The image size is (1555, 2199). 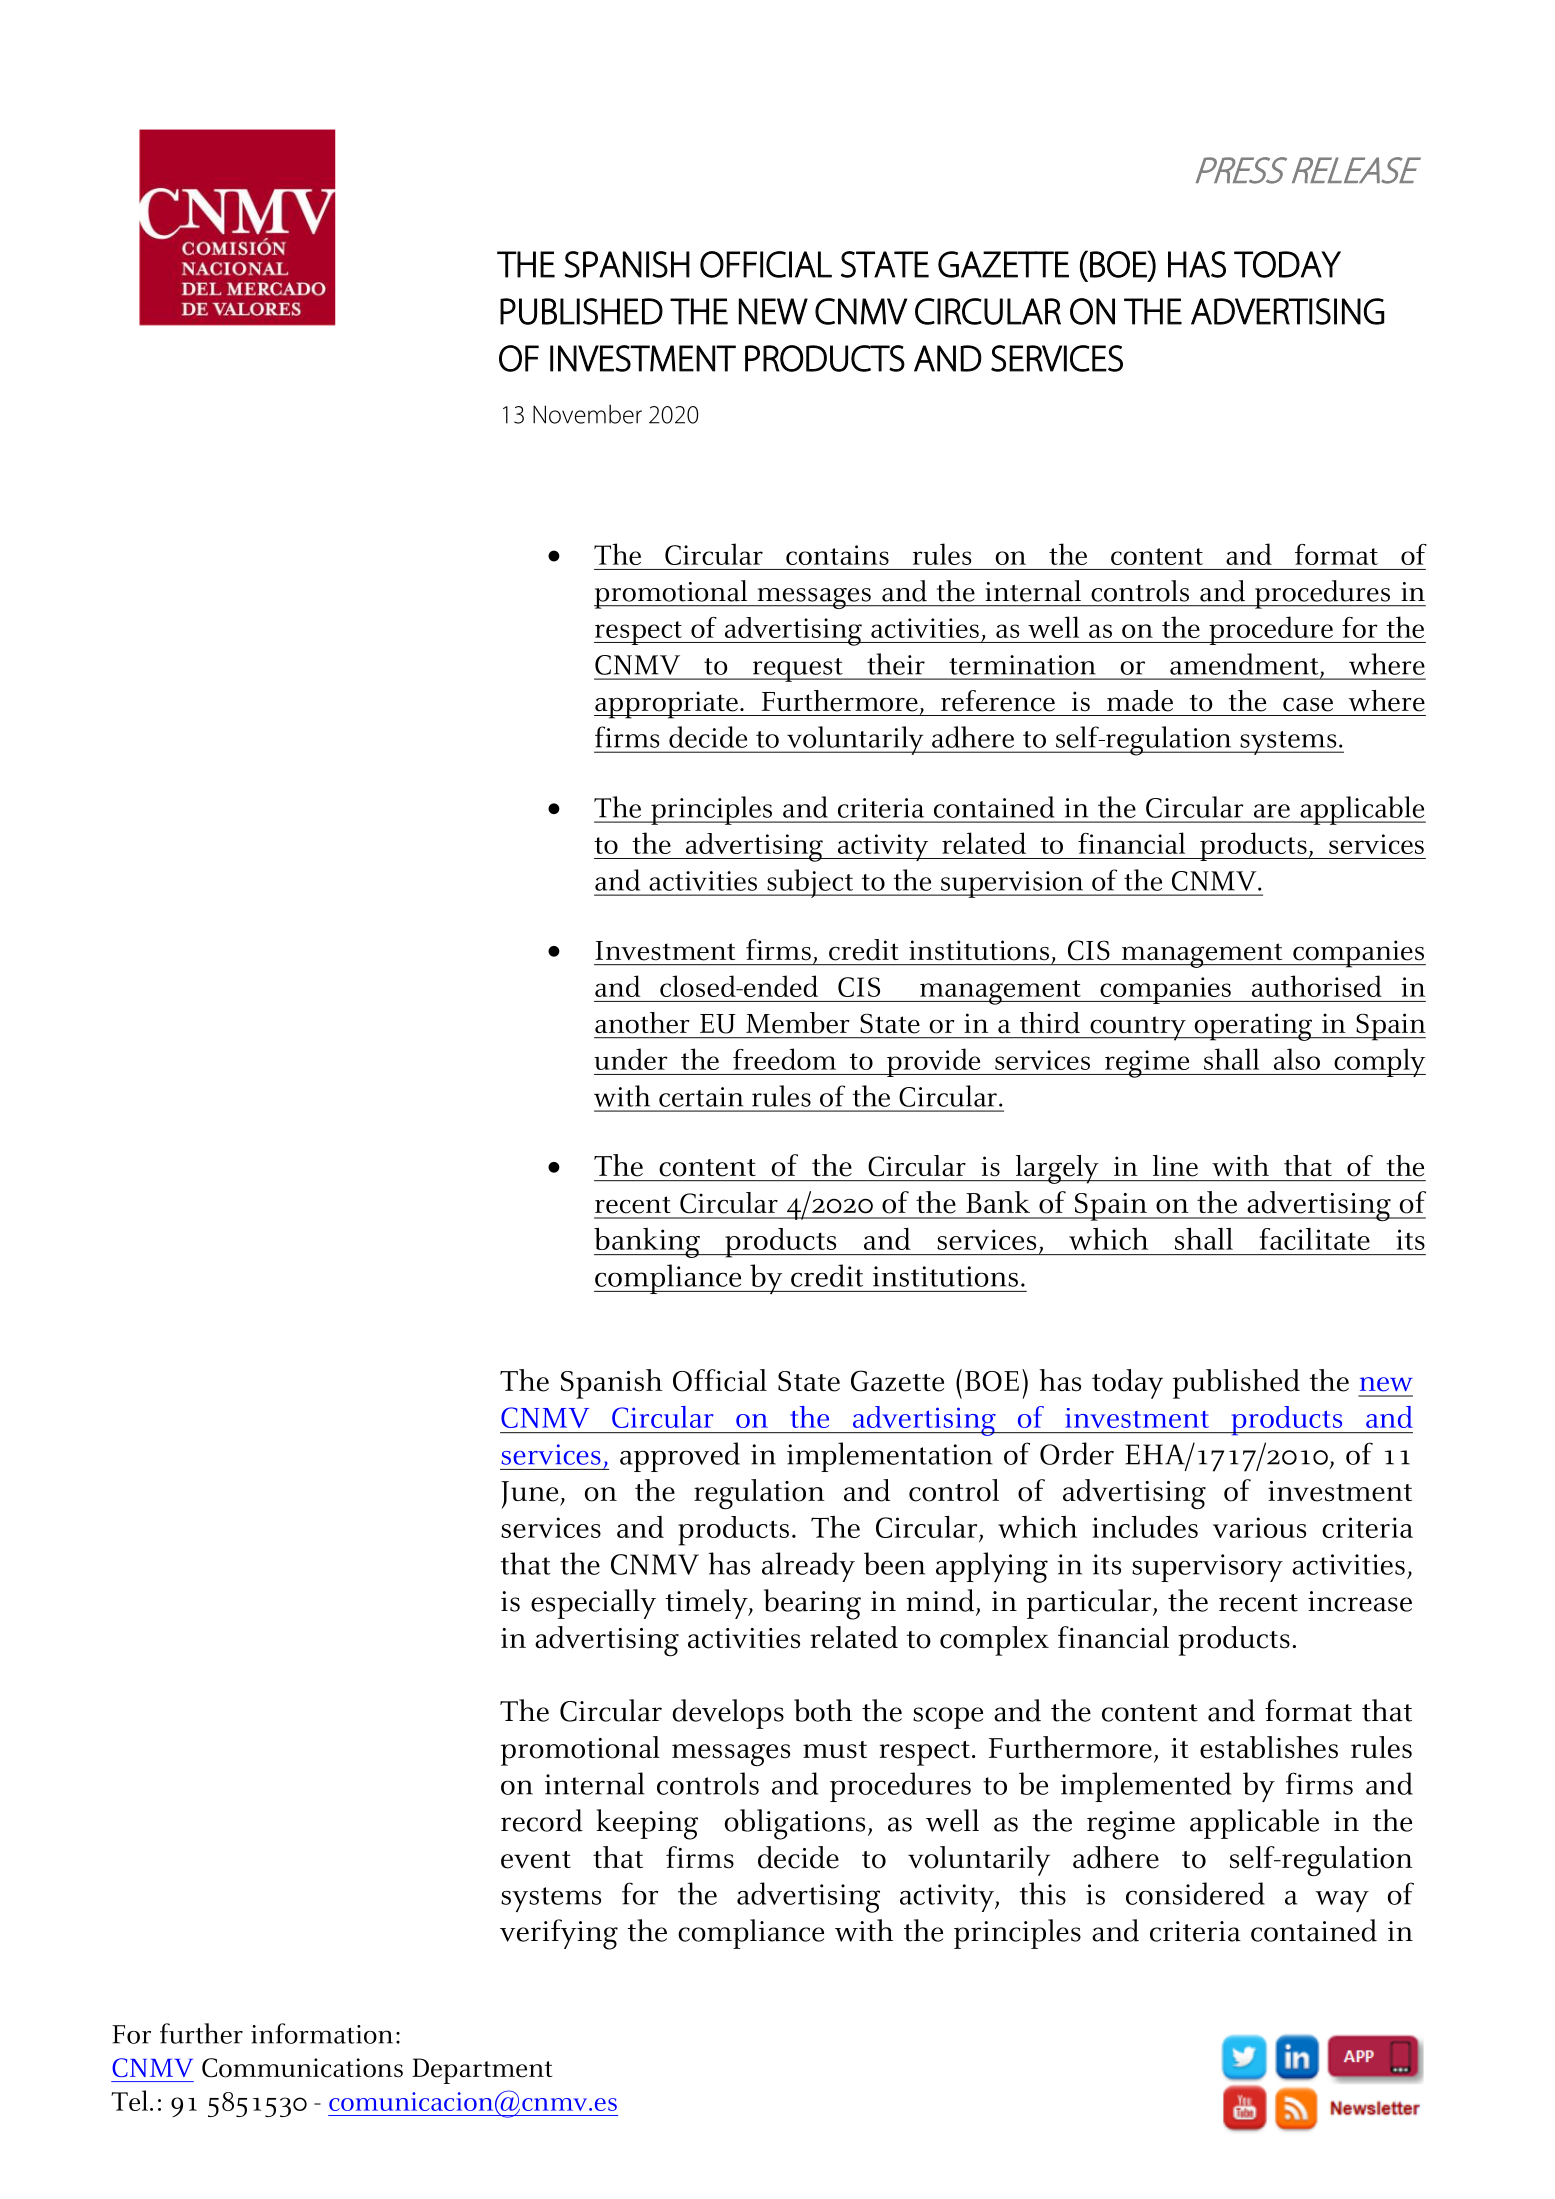 I want to click on June, so click(x=531, y=1495).
